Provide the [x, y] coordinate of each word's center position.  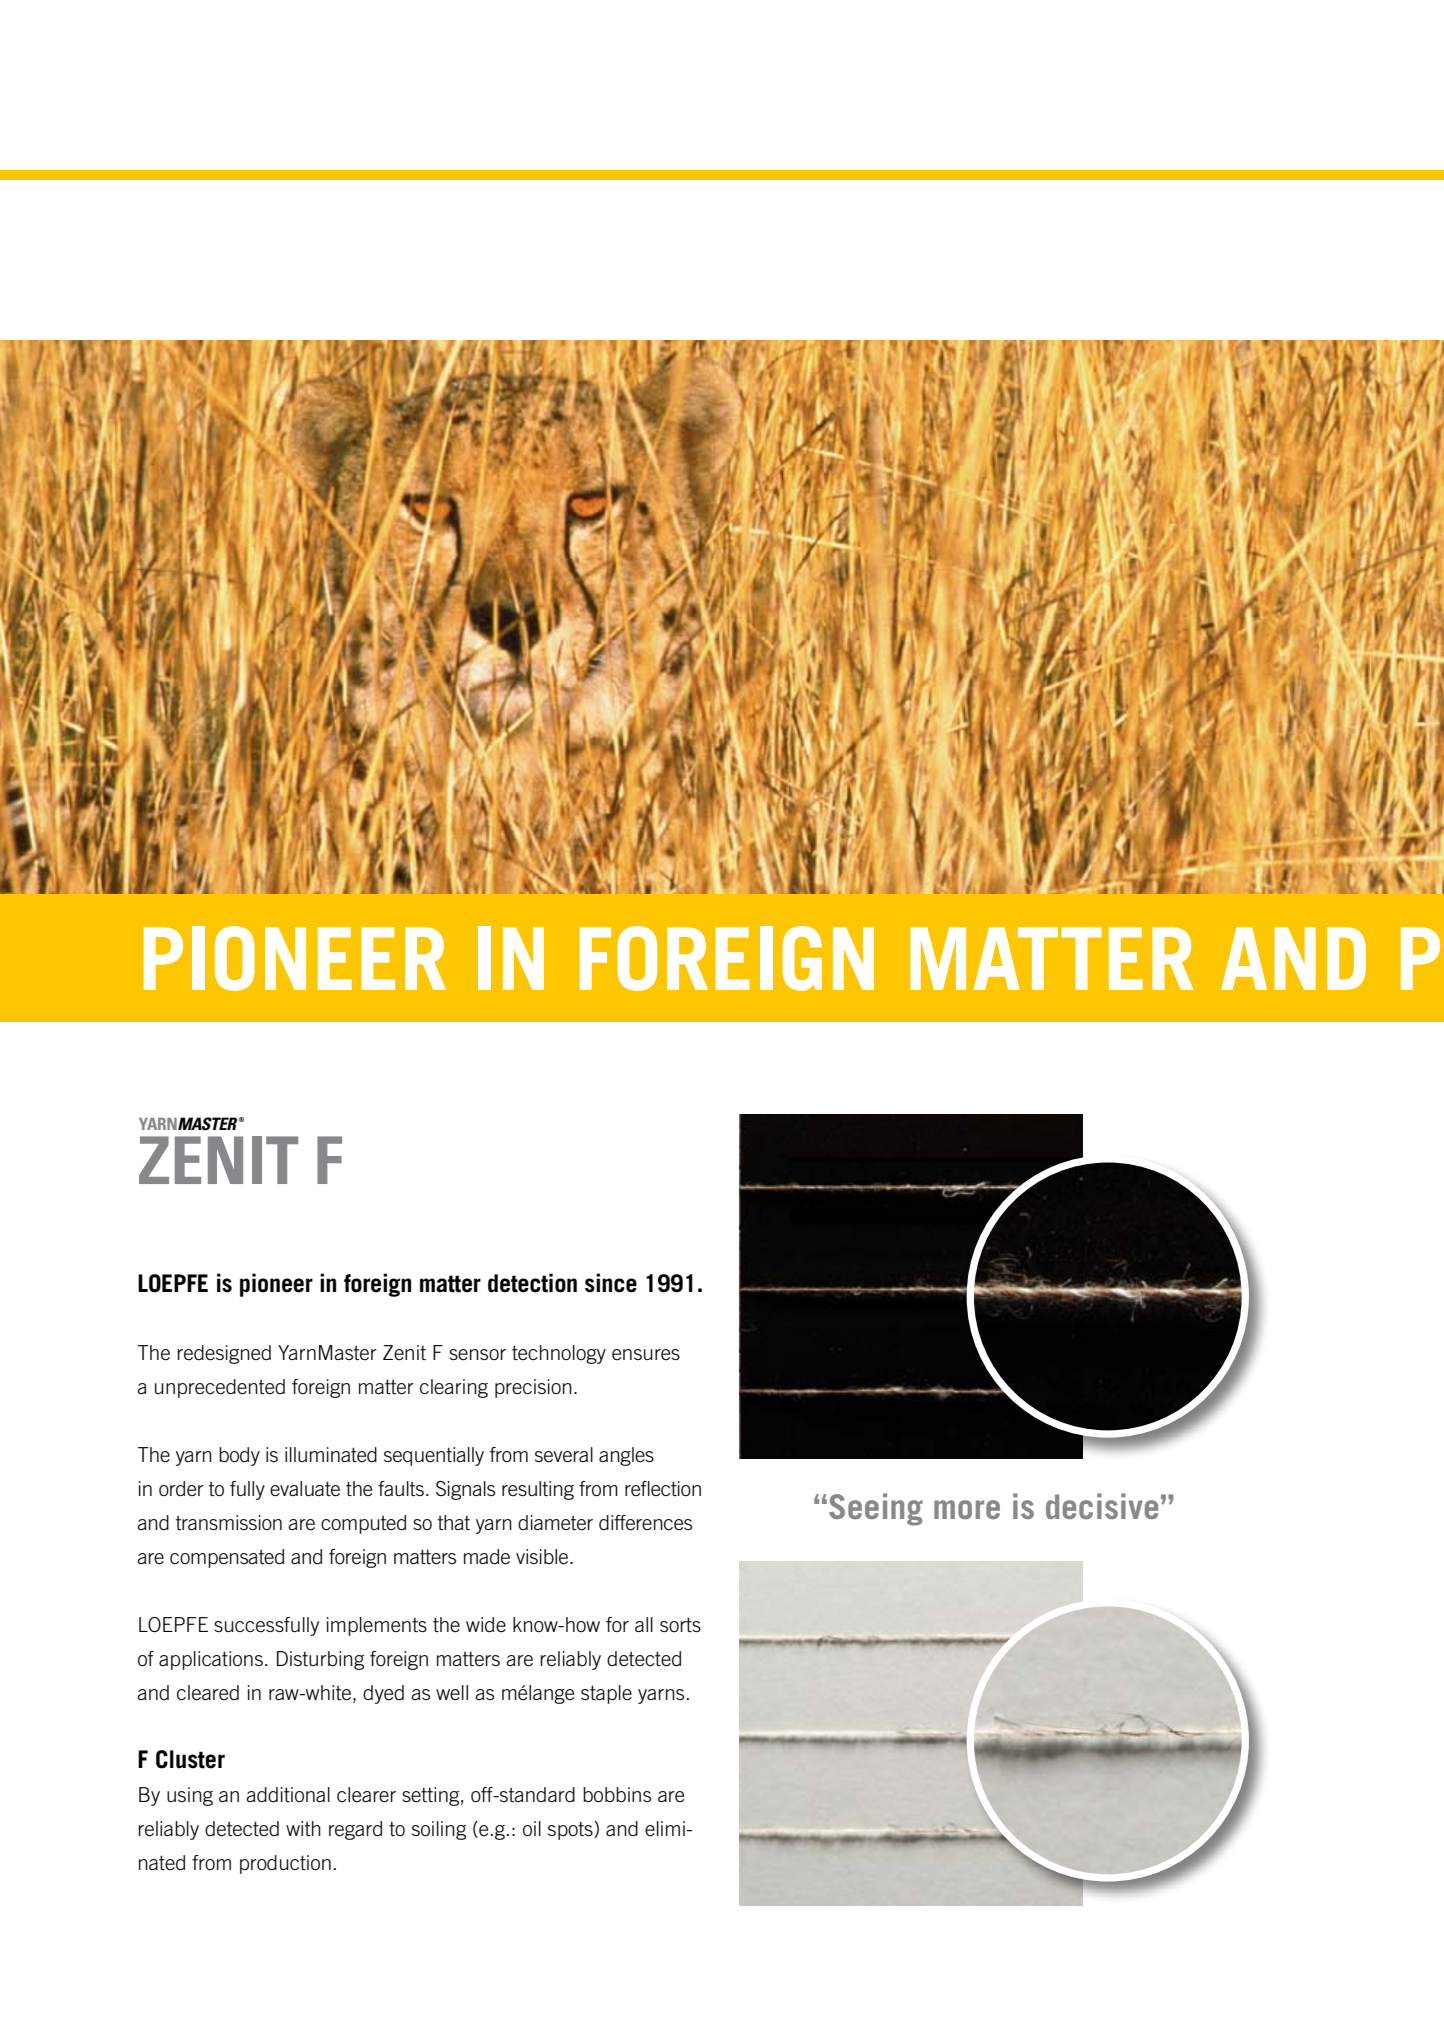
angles [626, 1456]
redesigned [224, 1354]
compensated [227, 1558]
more [967, 1509]
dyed [383, 1694]
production [285, 1864]
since [611, 1283]
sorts [680, 1624]
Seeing [876, 1509]
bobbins [617, 1795]
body [239, 1456]
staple [606, 1694]
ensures [646, 1355]
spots [571, 1830]
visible [543, 1557]
